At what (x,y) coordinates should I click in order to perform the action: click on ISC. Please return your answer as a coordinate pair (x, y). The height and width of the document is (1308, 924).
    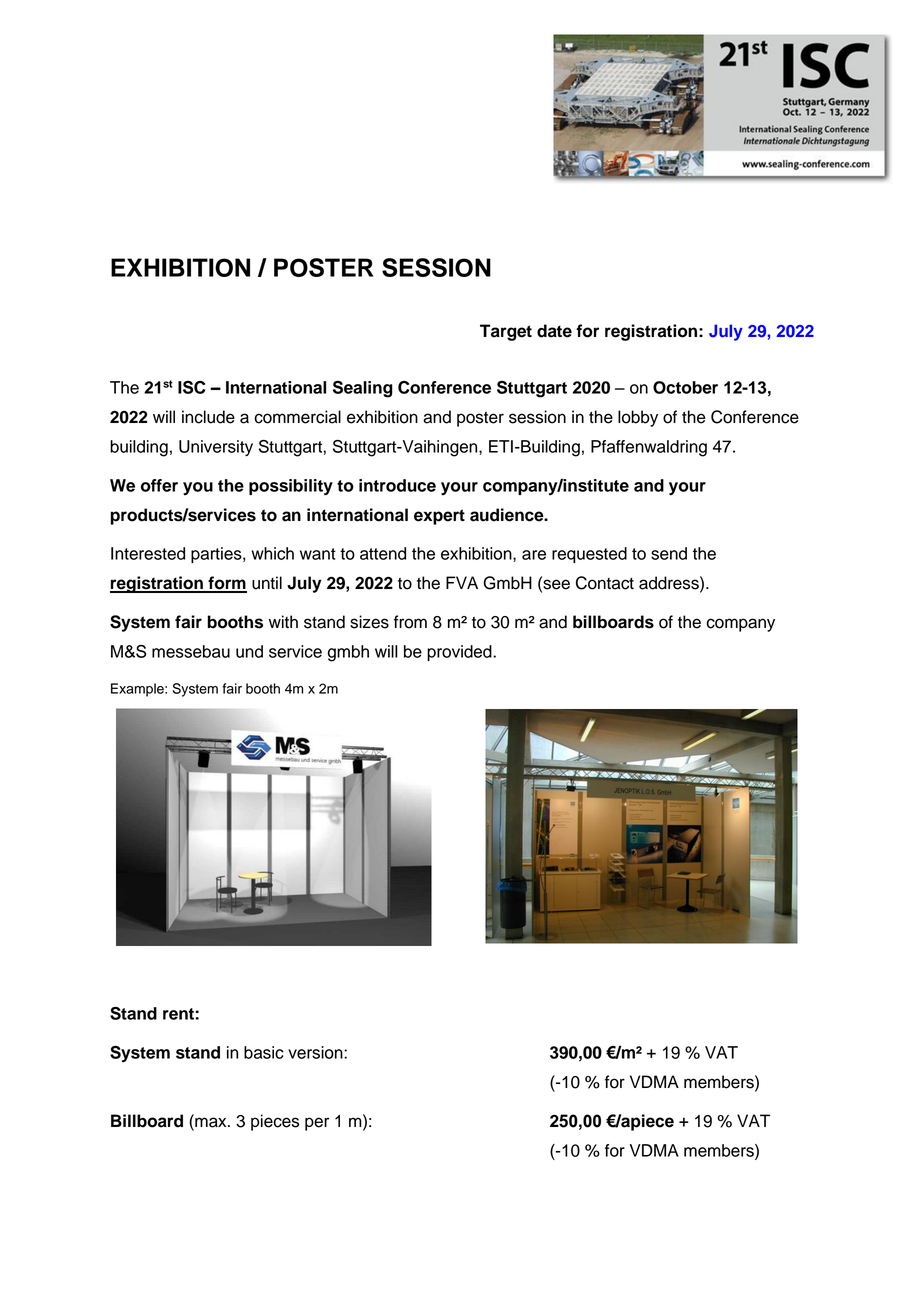
    Looking at the image, I should click on (192, 387).
